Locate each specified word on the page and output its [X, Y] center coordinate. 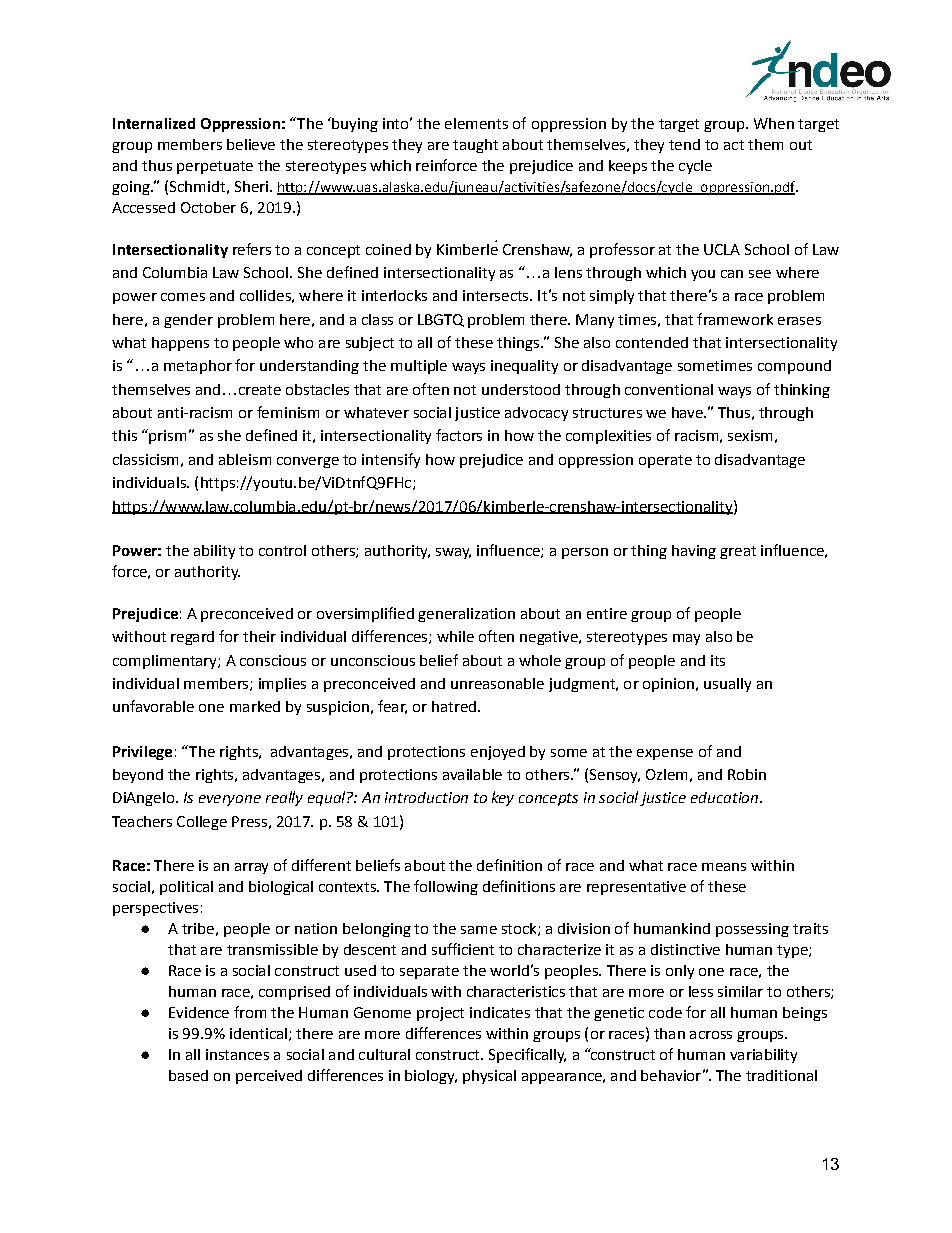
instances [237, 1054]
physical [489, 1077]
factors [459, 435]
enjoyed [498, 753]
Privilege [142, 753]
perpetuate [215, 167]
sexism [750, 435]
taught [475, 146]
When [774, 123]
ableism [245, 459]
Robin [747, 774]
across [711, 1035]
